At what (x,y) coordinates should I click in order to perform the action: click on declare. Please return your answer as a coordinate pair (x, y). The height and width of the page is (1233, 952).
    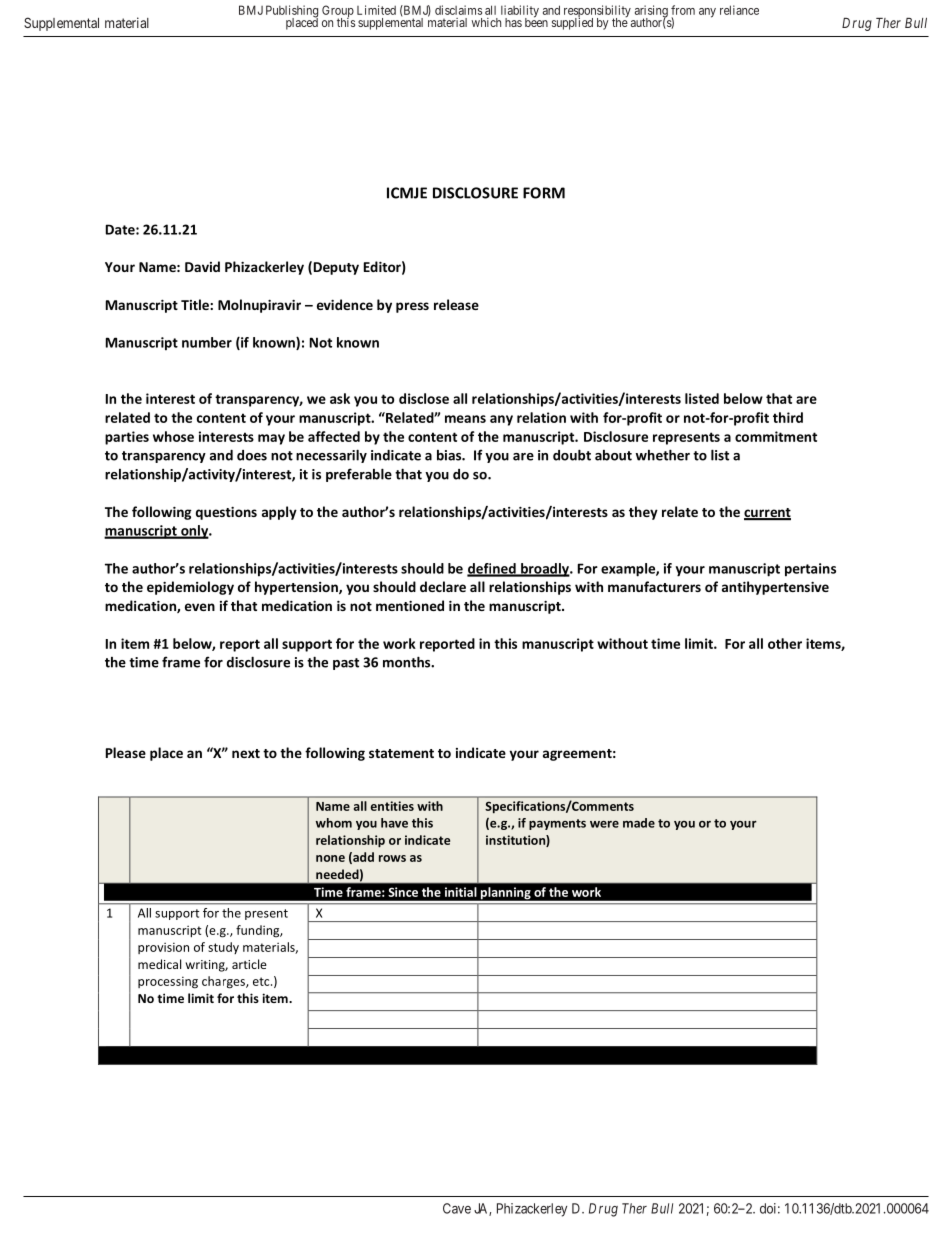
    Looking at the image, I should click on (443, 586).
